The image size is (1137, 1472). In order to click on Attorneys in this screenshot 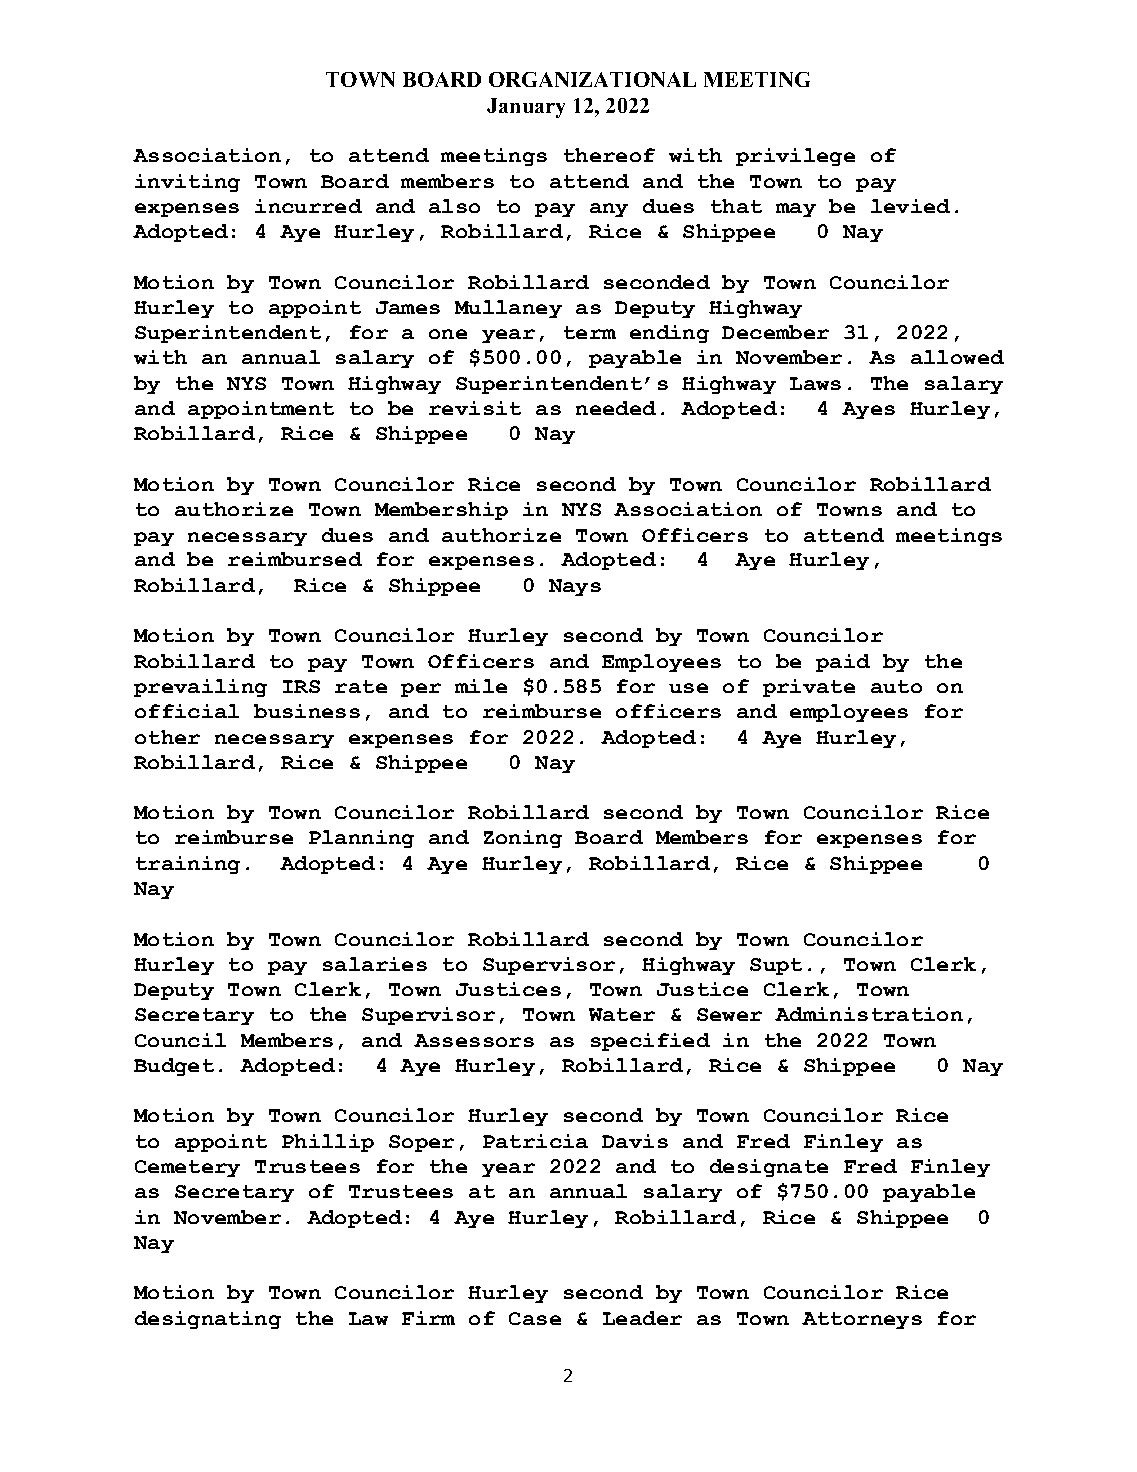, I will do `click(862, 1320)`.
